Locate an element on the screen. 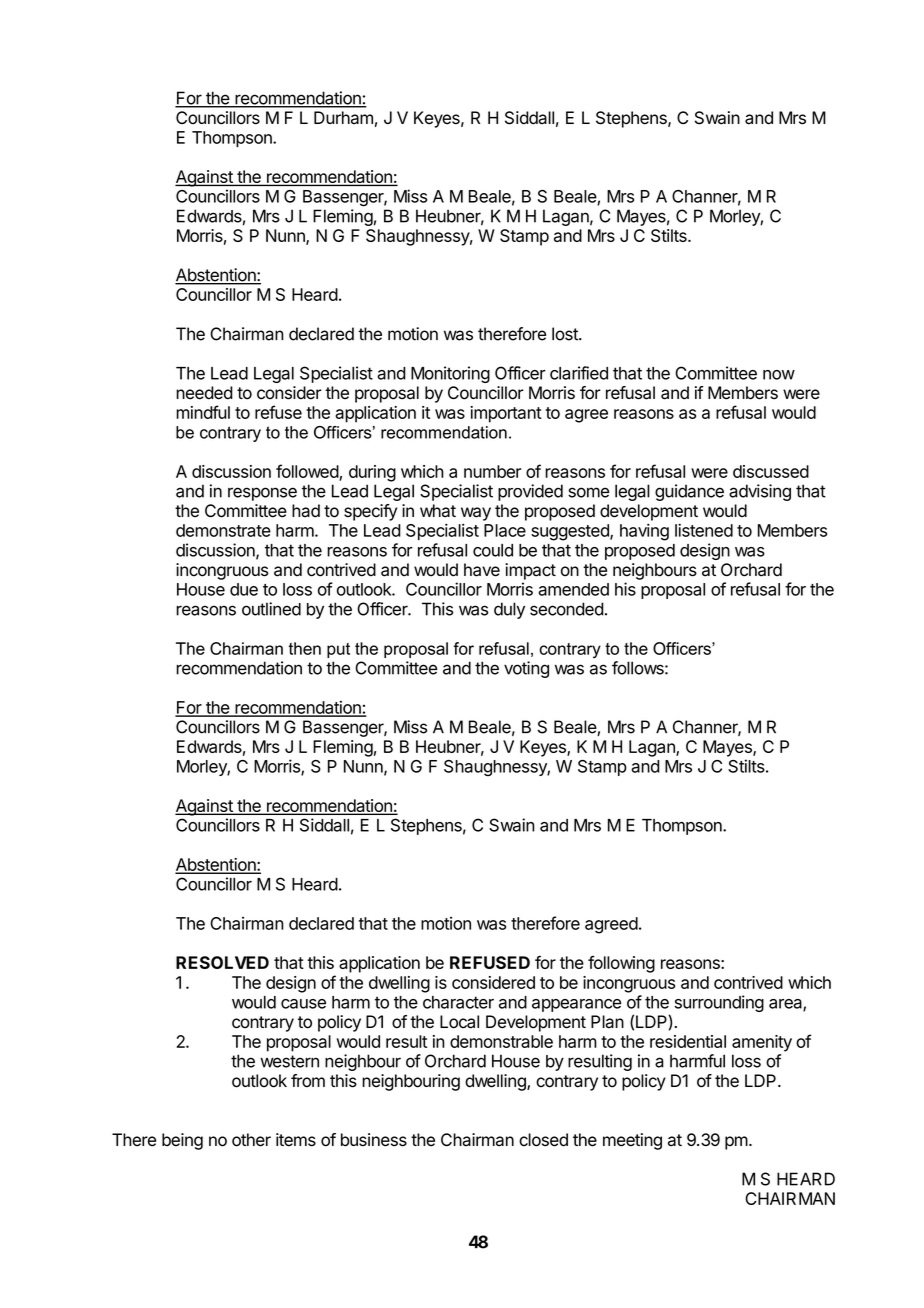  RESOLVED is located at coordinates (222, 962).
